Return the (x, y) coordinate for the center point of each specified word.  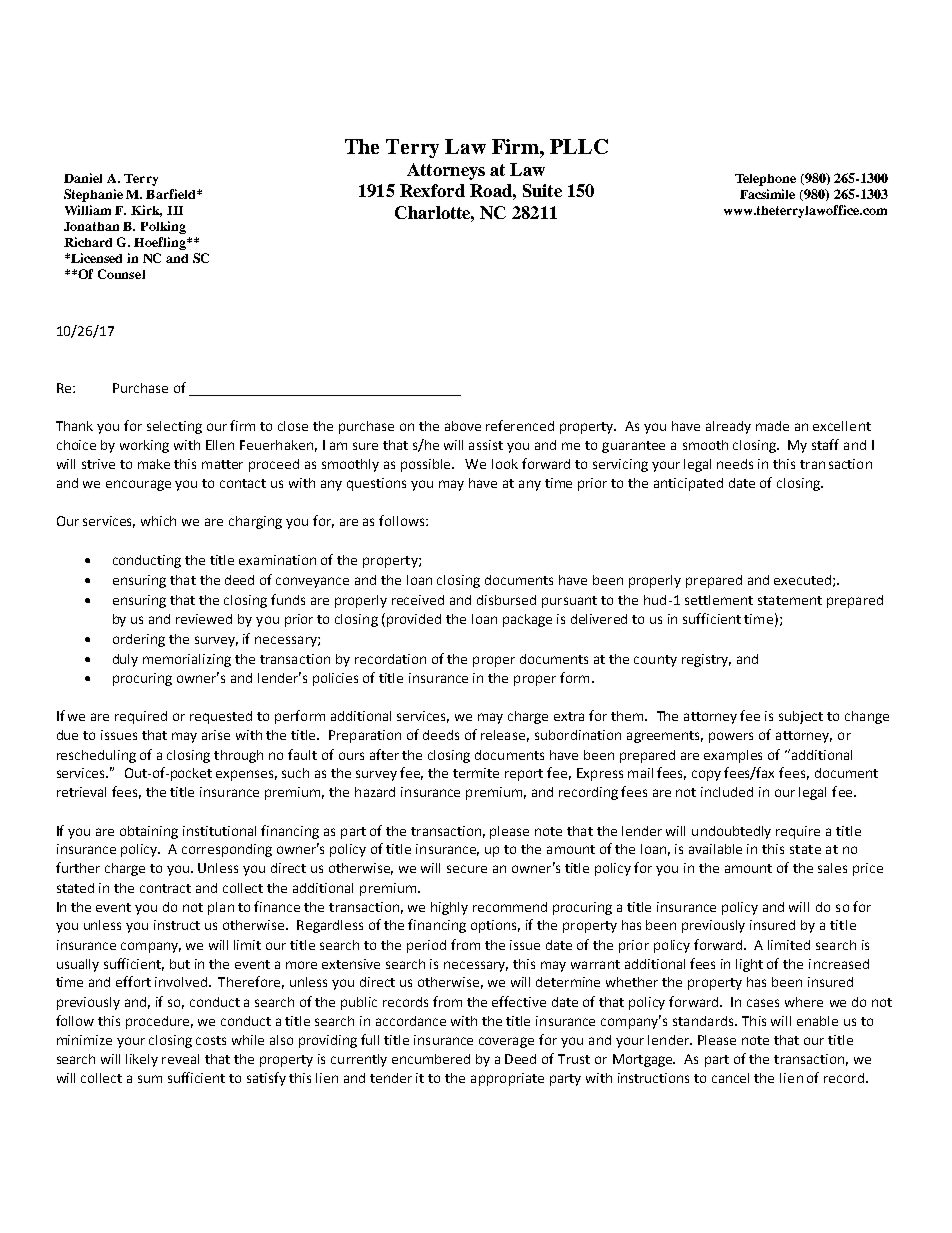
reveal (180, 1059)
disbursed (506, 600)
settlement (719, 600)
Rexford (432, 190)
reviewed (204, 619)
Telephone (765, 180)
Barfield (172, 194)
